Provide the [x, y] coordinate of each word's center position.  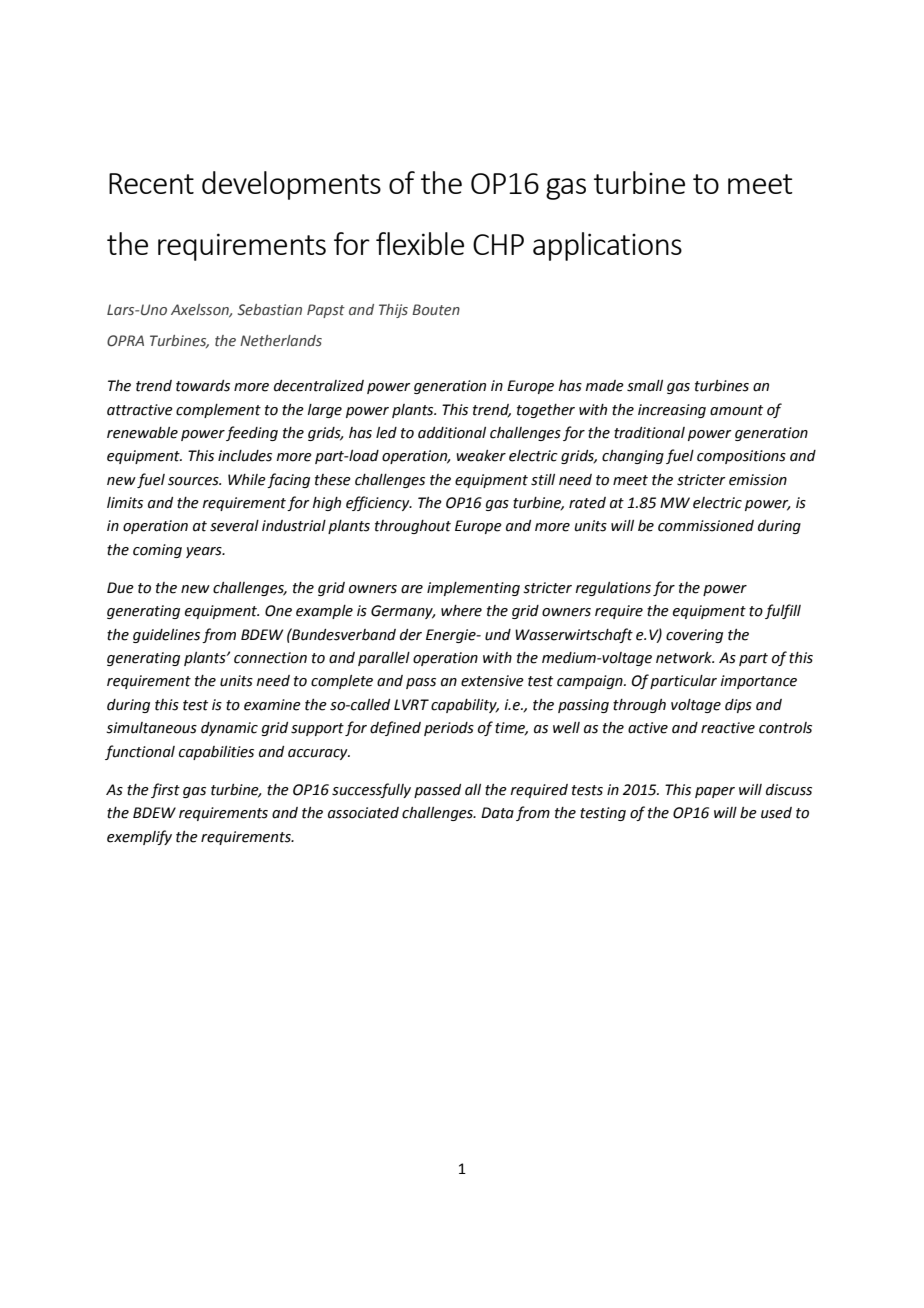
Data [497, 813]
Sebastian [270, 310]
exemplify [139, 837]
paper [715, 792]
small [645, 386]
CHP [498, 244]
